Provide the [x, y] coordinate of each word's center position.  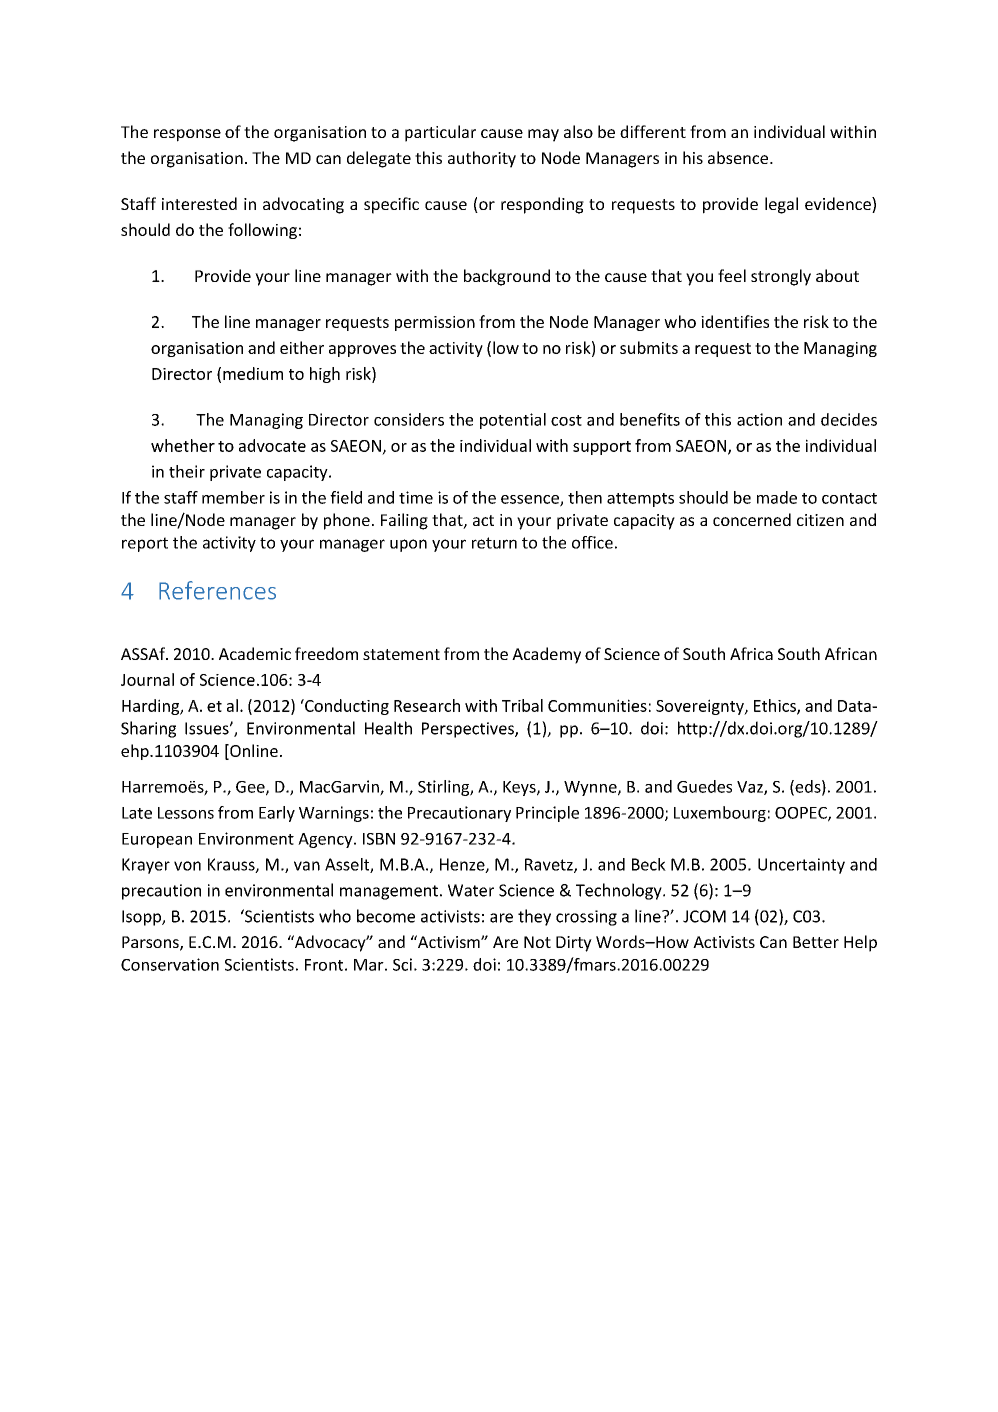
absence [739, 157]
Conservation [170, 964]
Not [537, 942]
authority [482, 159]
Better [816, 942]
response [187, 135]
